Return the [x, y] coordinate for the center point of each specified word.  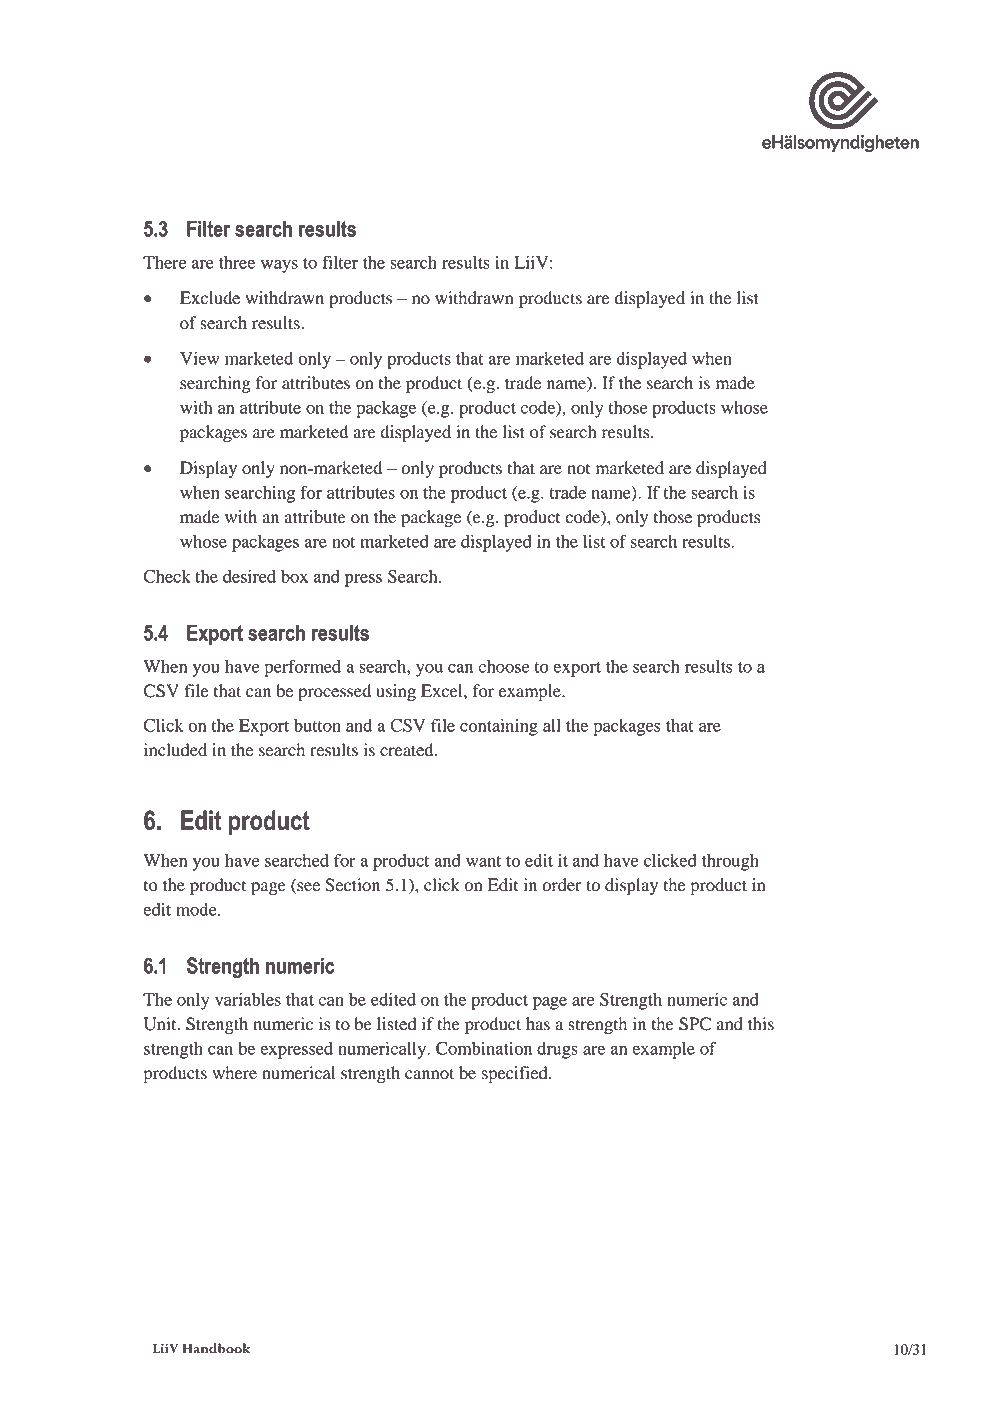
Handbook [216, 1348]
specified [515, 1074]
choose [503, 666]
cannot [429, 1074]
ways [279, 266]
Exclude [210, 298]
